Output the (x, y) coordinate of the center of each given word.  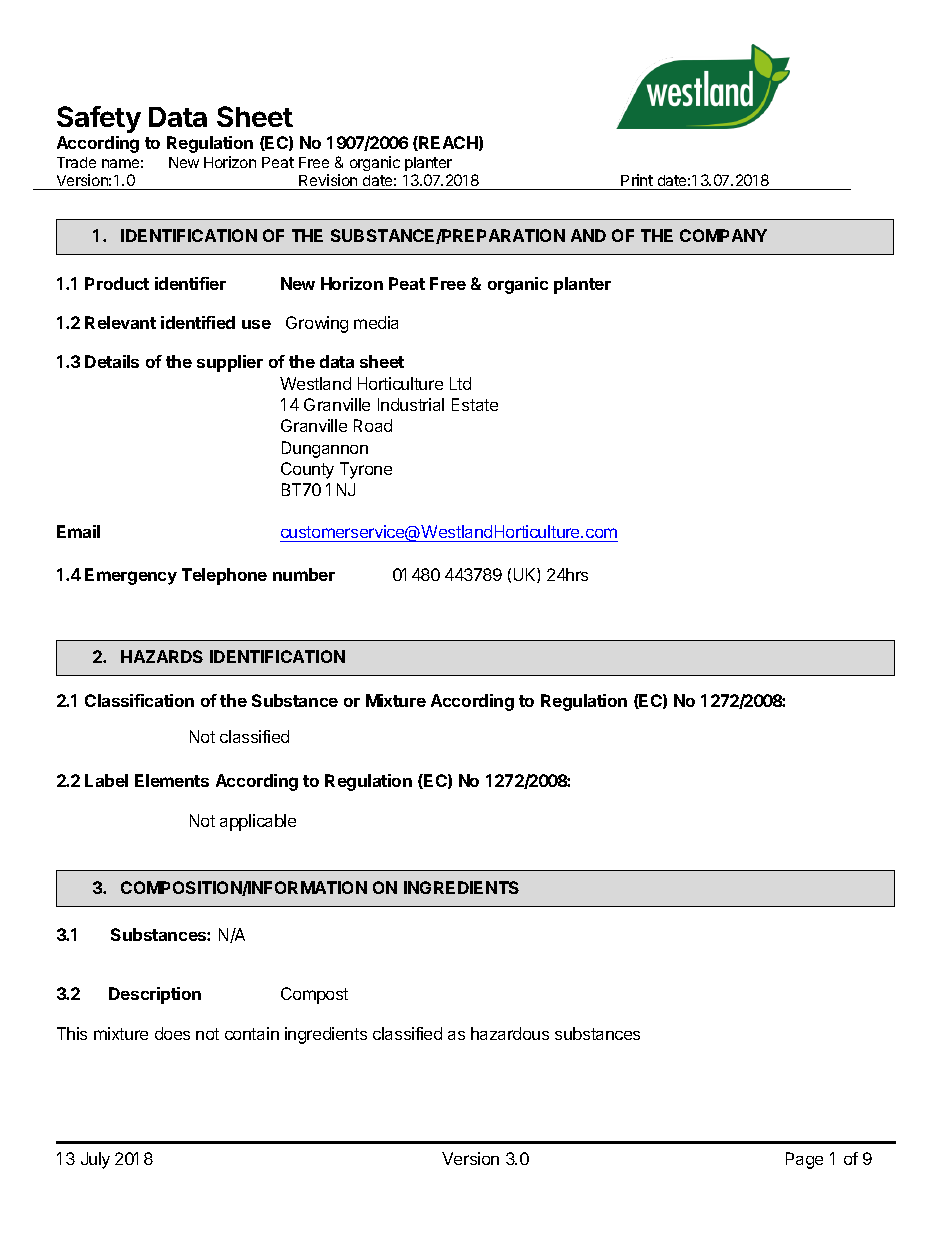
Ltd (460, 383)
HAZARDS (162, 656)
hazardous (510, 1033)
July (95, 1160)
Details (112, 361)
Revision (328, 180)
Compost (314, 995)
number (304, 574)
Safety (99, 119)
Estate (475, 404)
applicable (258, 822)
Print (637, 180)
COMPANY (723, 235)
